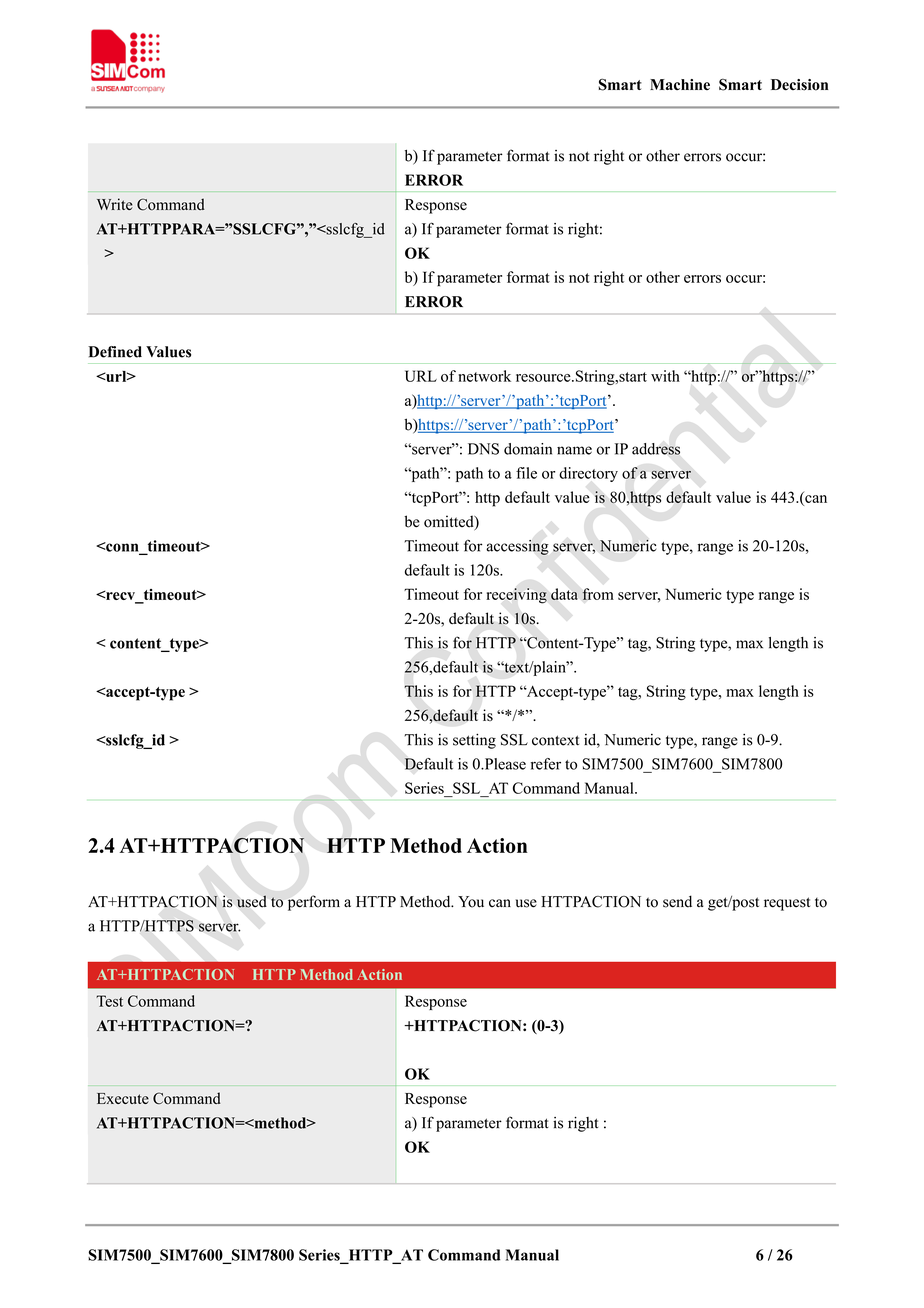  What do you see at coordinates (680, 84) in the page?
I see `Machine` at bounding box center [680, 84].
